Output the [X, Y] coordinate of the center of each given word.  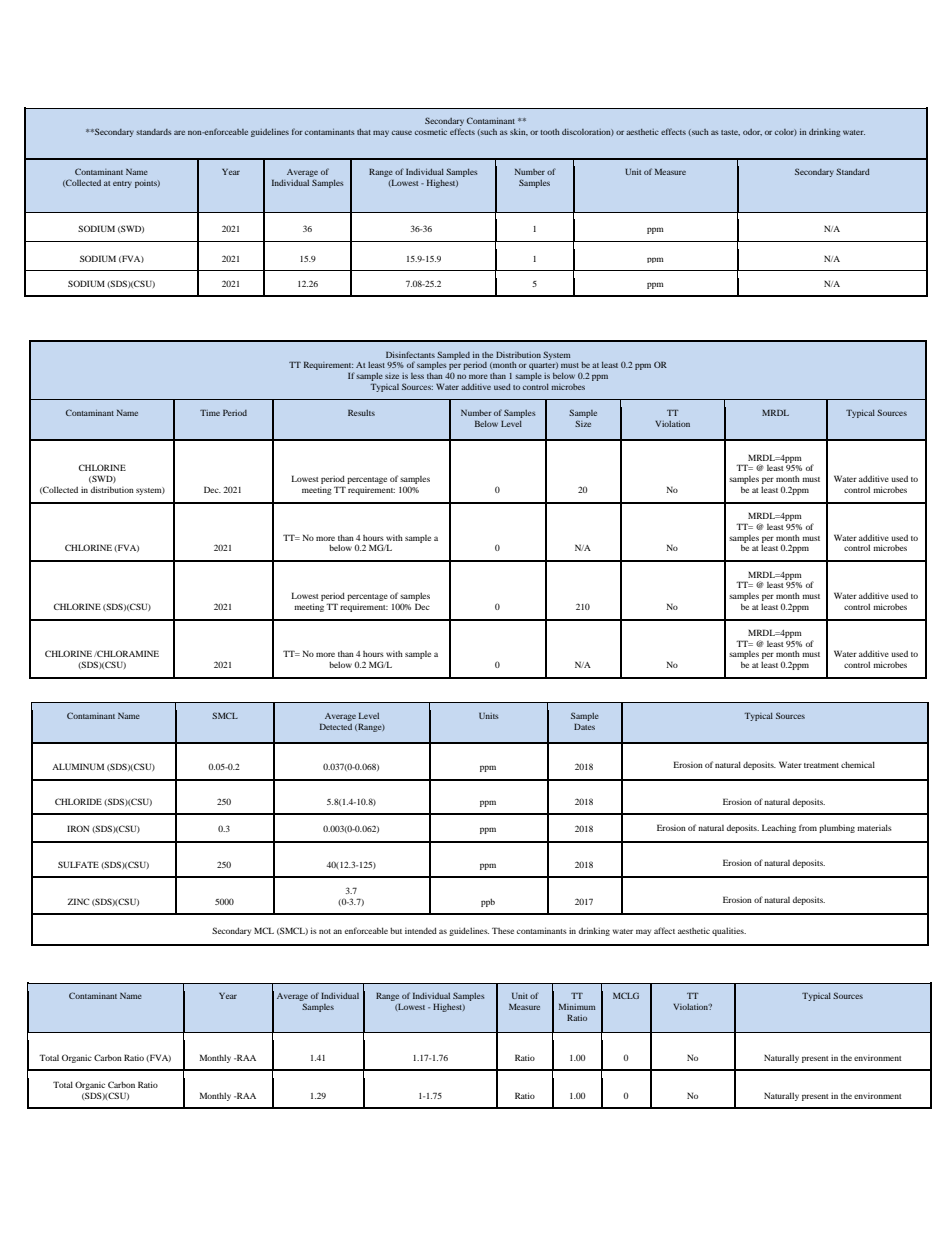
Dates [584, 727]
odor [752, 132]
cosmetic [431, 132]
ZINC [78, 901]
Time [210, 413]
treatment [821, 765]
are [179, 132]
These [503, 930]
